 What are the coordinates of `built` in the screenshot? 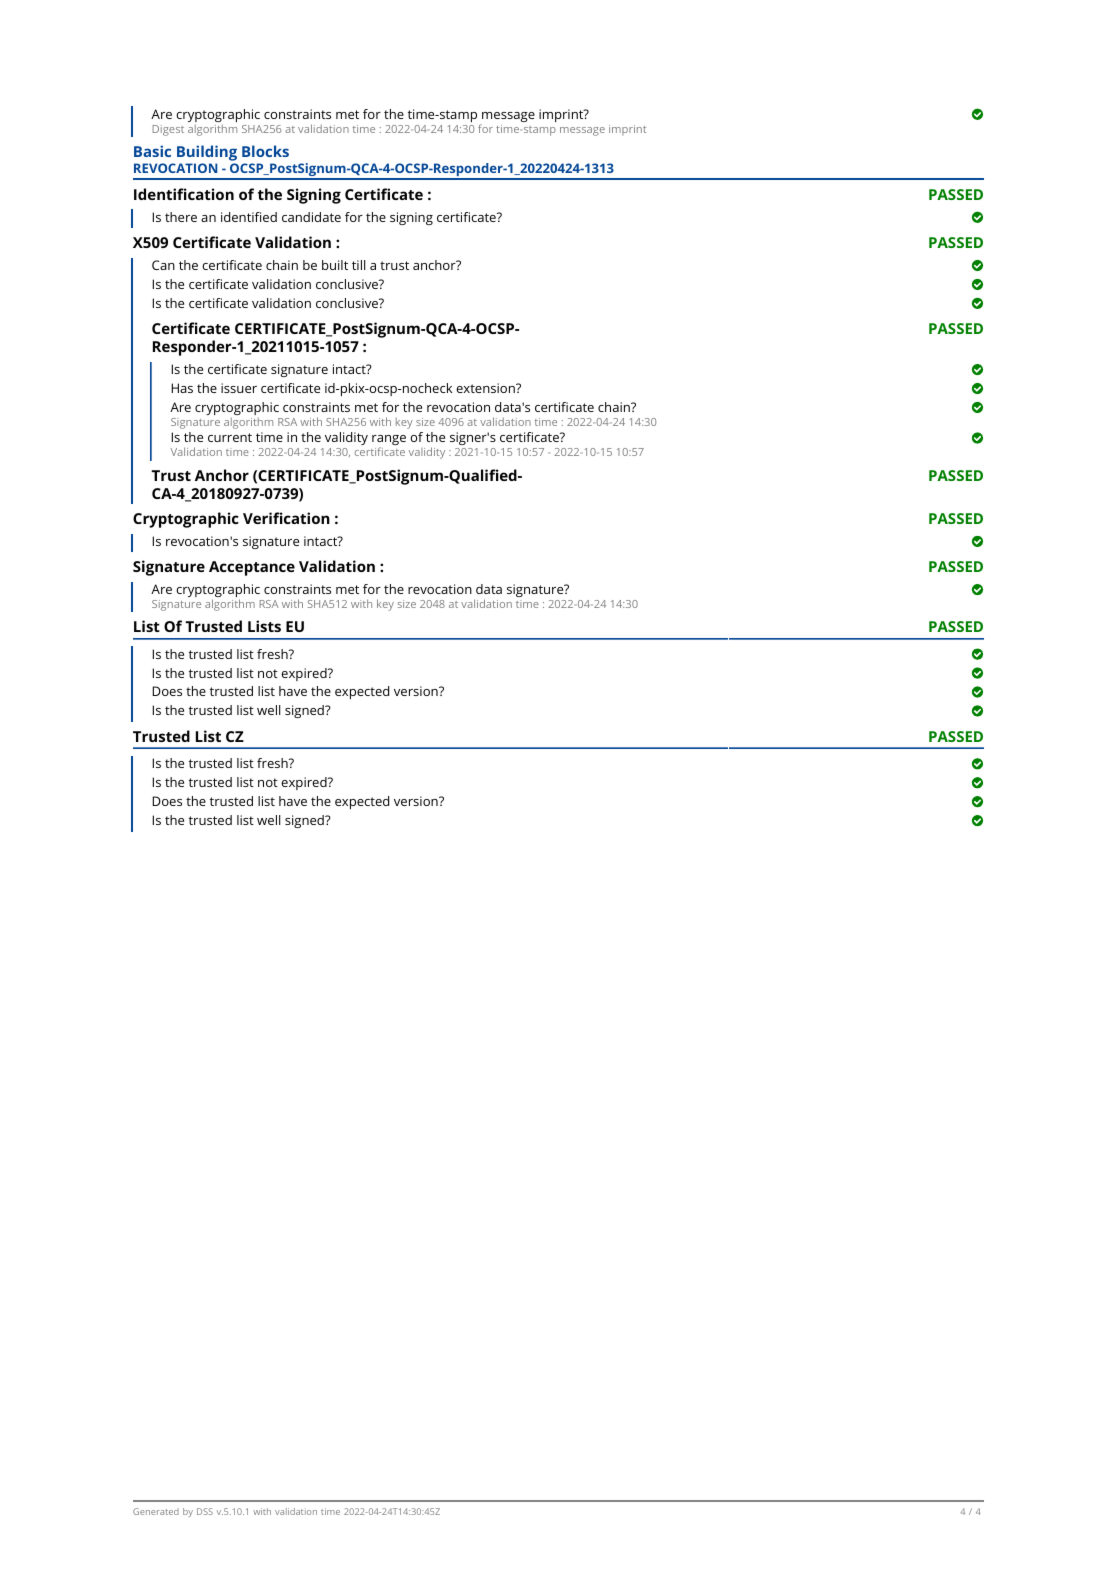 It's located at (335, 265).
